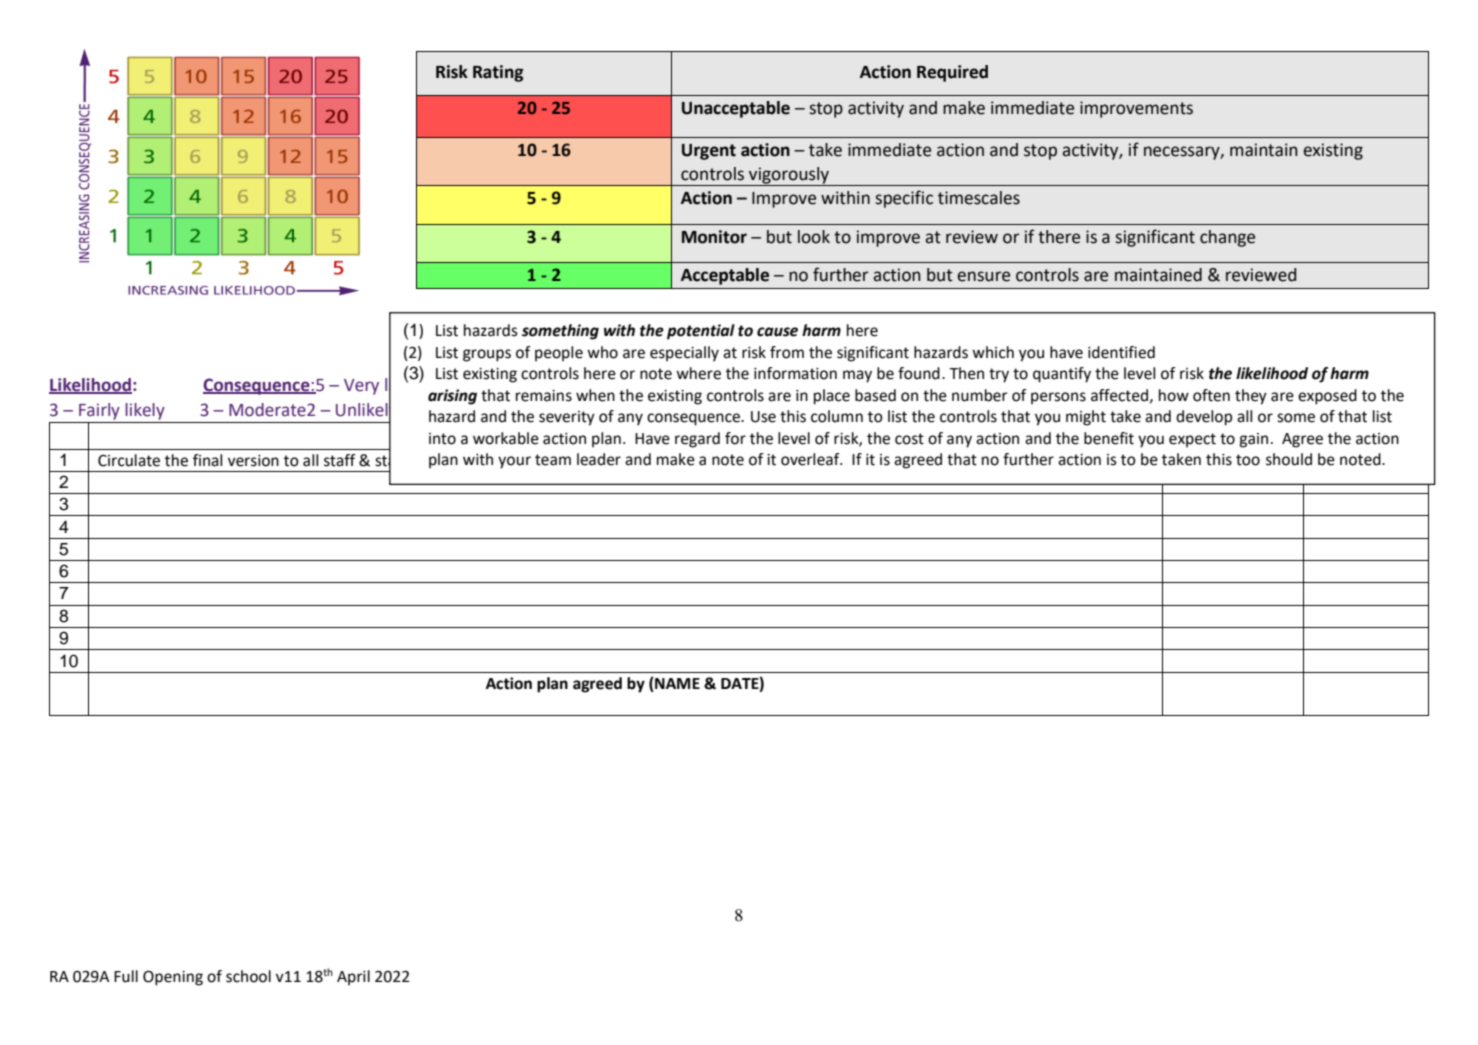 This image has width=1478, height=1045. I want to click on school, so click(248, 976).
